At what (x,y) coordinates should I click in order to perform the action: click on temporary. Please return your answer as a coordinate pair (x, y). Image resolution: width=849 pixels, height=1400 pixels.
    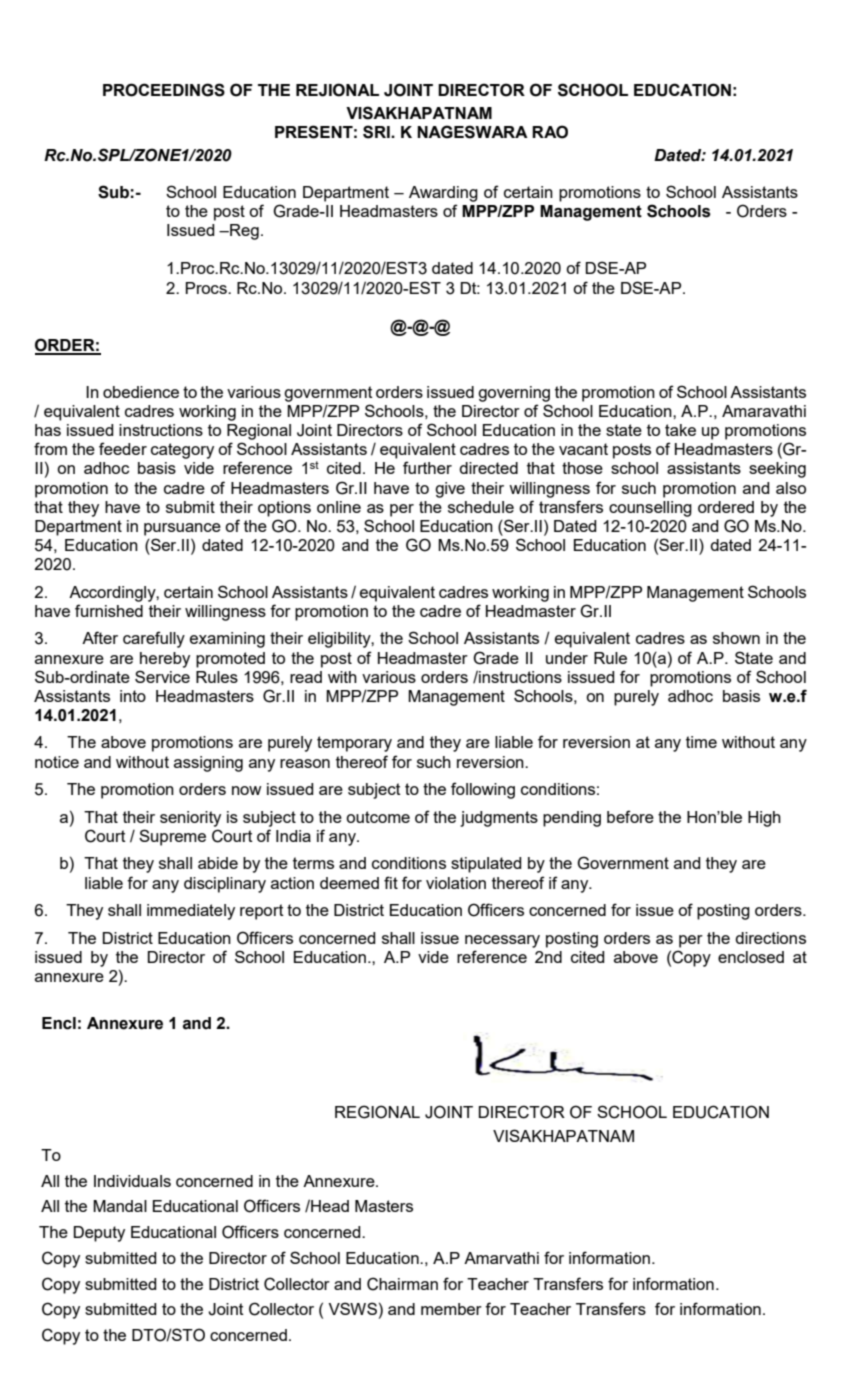
    Looking at the image, I should click on (354, 744).
